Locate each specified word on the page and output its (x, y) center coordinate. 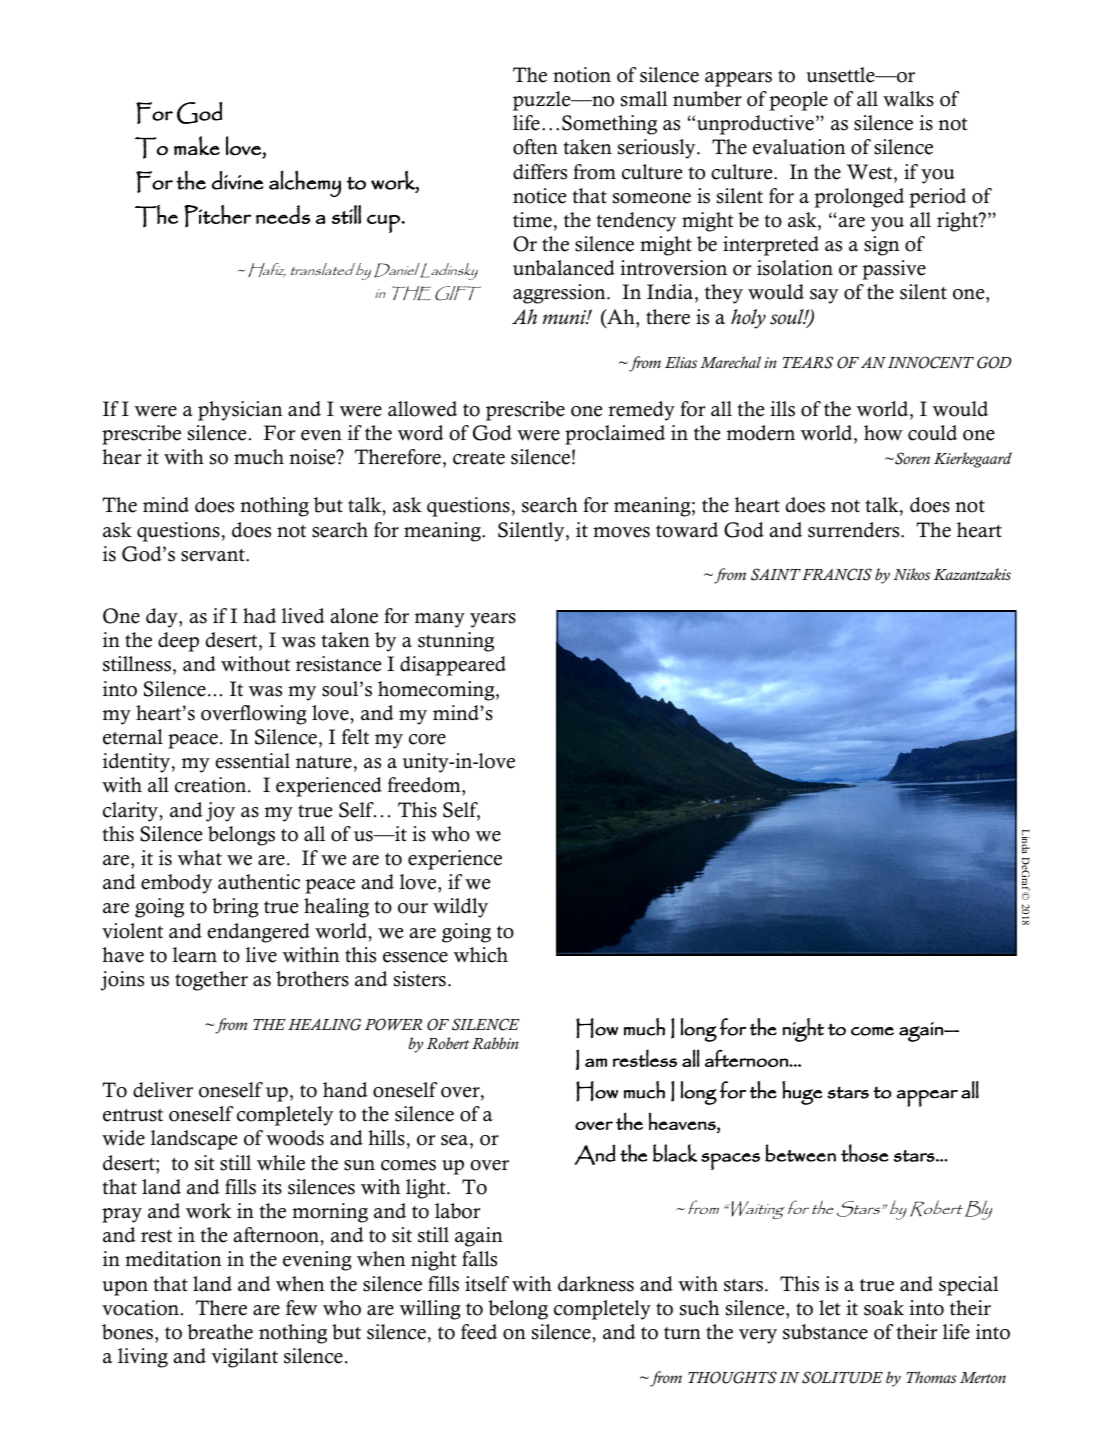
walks (908, 99)
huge (802, 1093)
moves (621, 532)
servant (214, 555)
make (197, 145)
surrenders (855, 530)
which (480, 955)
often (535, 147)
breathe (220, 1332)
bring (235, 908)
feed (479, 1332)
